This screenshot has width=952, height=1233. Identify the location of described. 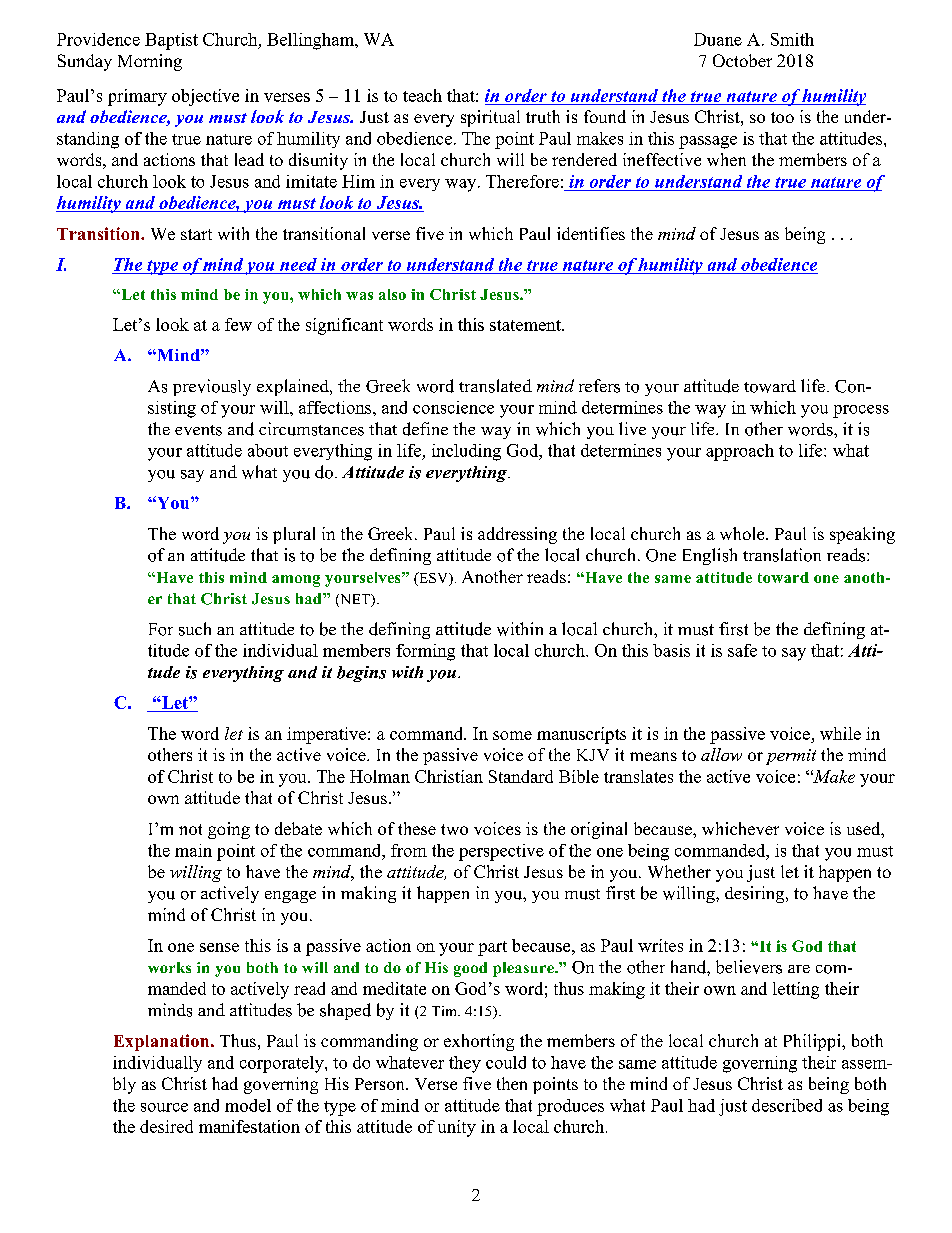
(787, 1105).
